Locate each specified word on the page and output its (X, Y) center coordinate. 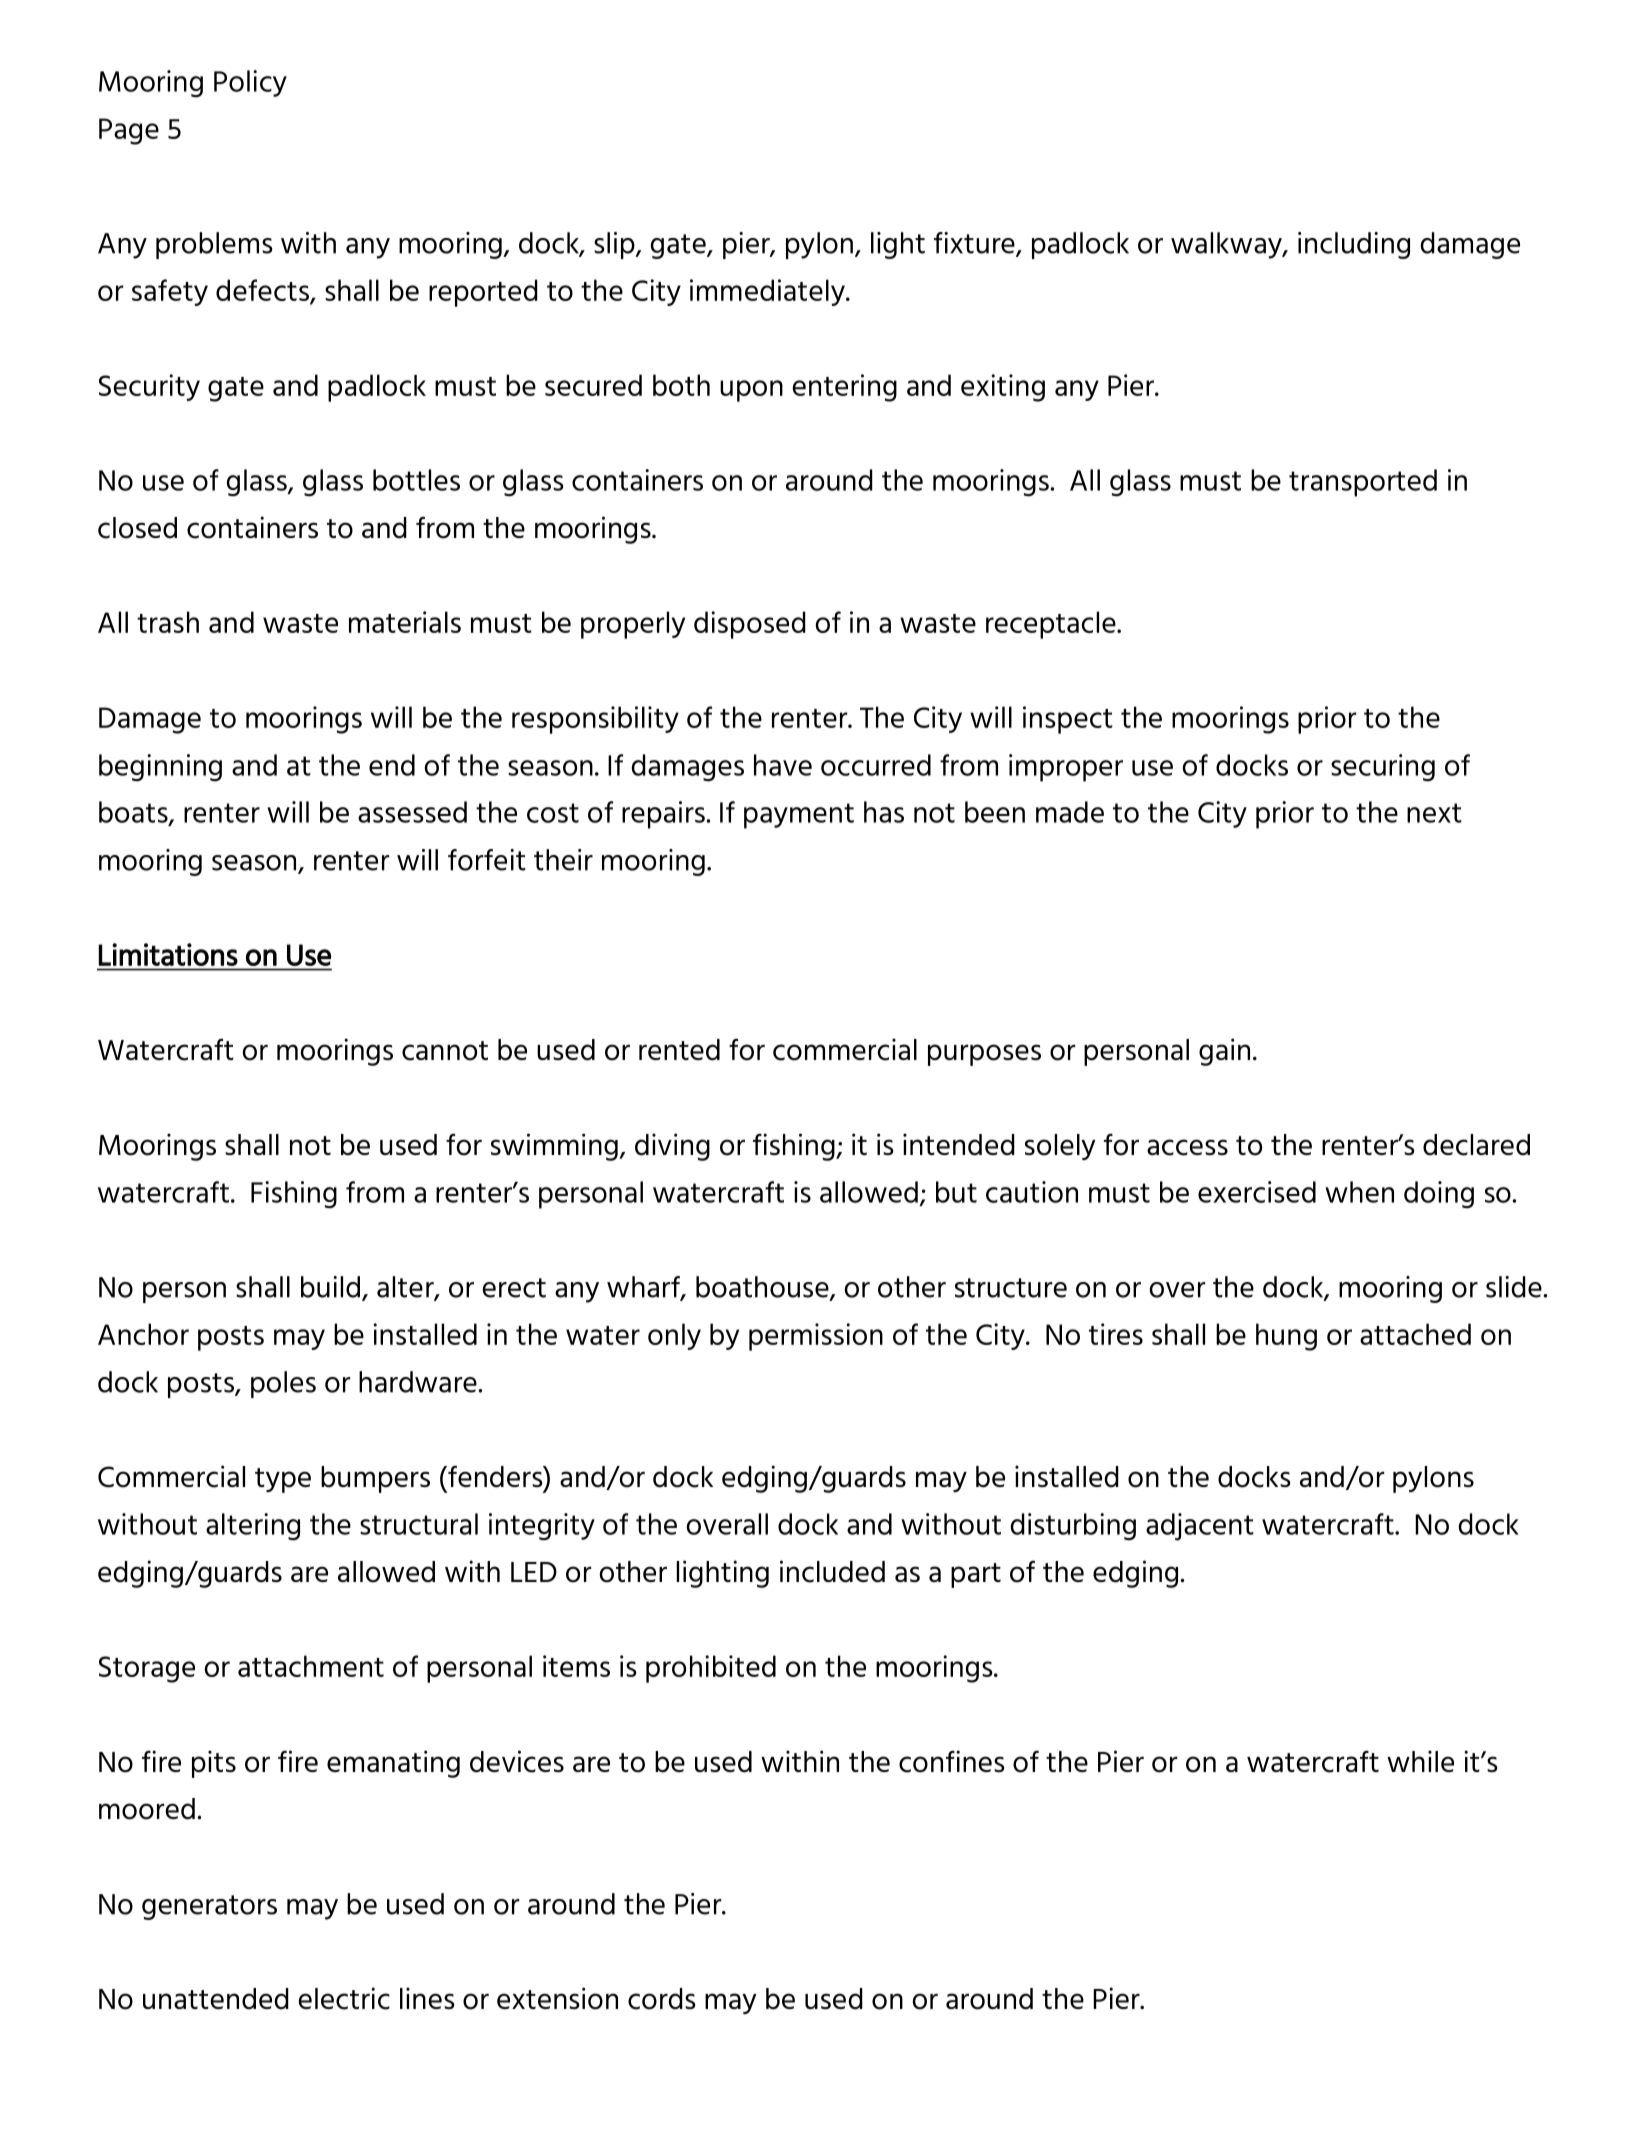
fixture (975, 244)
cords (662, 1999)
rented (679, 1050)
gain (1224, 1052)
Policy (250, 83)
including (1354, 245)
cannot (445, 1051)
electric (344, 1998)
